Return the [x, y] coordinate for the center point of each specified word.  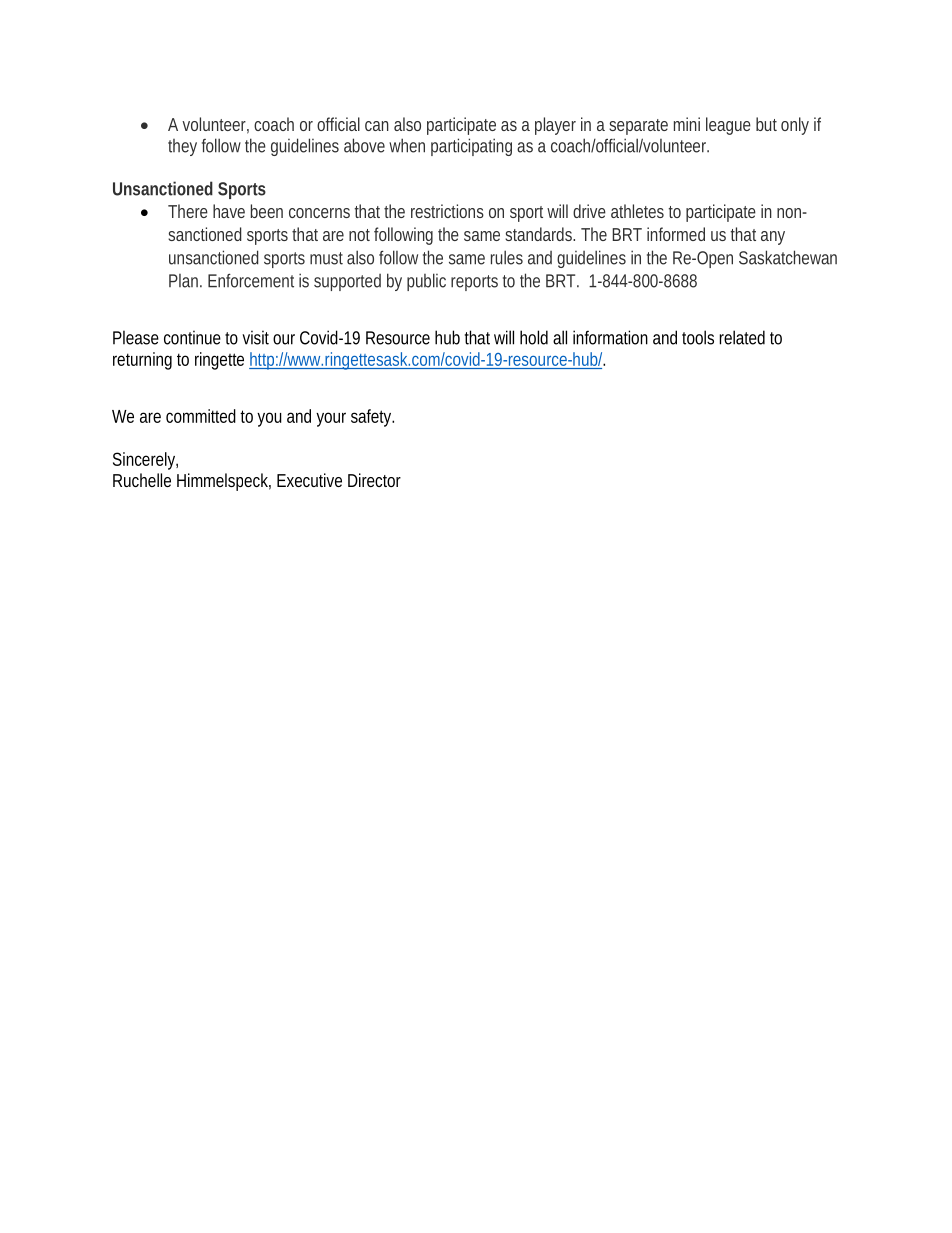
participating [471, 147]
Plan [185, 281]
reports [474, 283]
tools [698, 337]
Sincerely [145, 461]
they [182, 147]
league [728, 126]
